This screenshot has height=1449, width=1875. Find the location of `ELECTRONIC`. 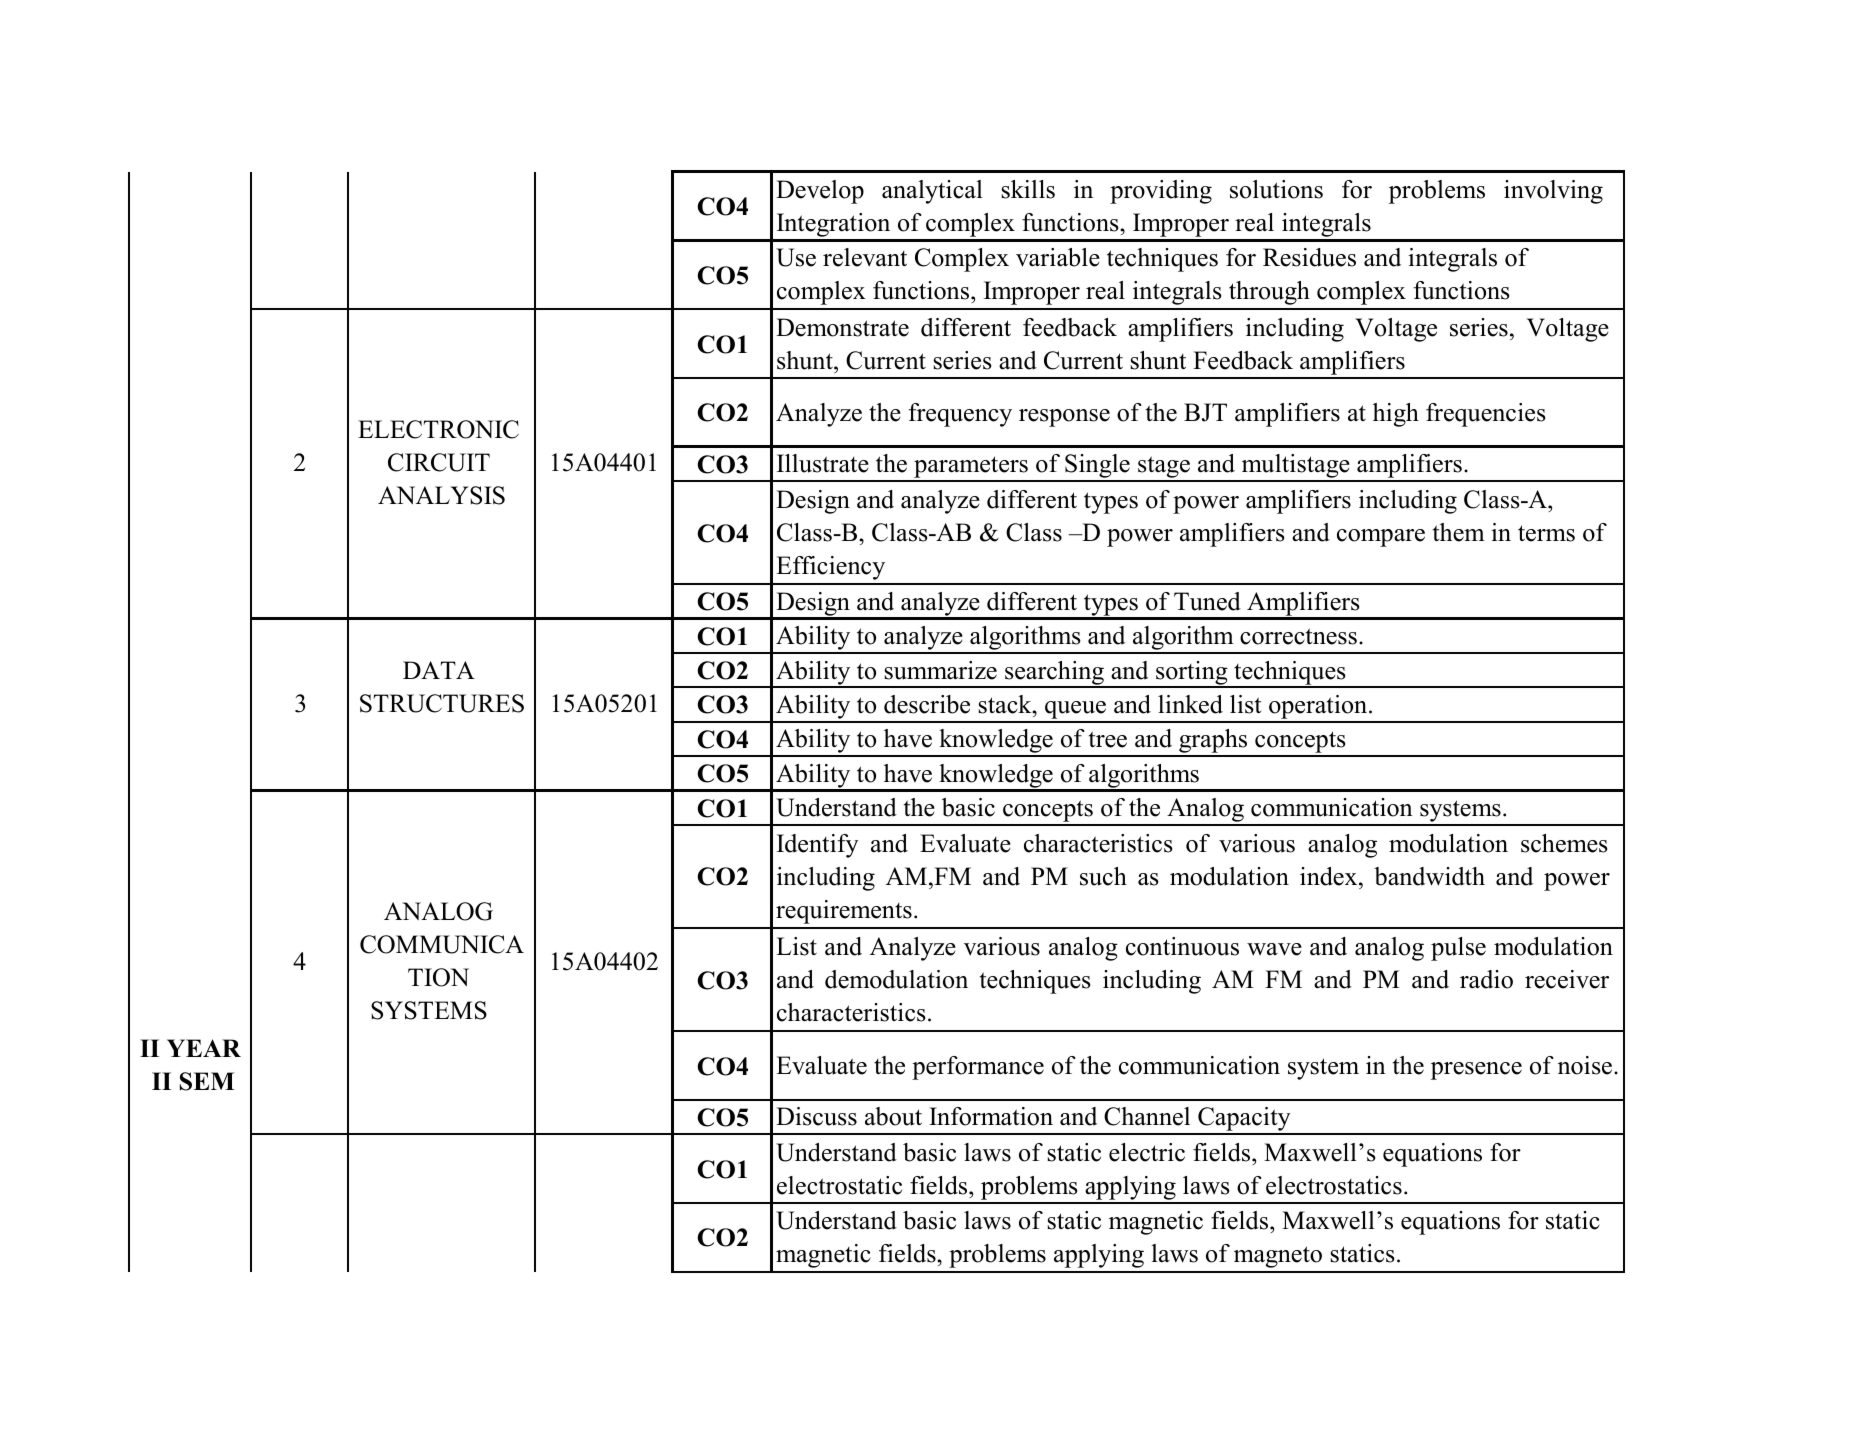

ELECTRONIC is located at coordinates (438, 429).
